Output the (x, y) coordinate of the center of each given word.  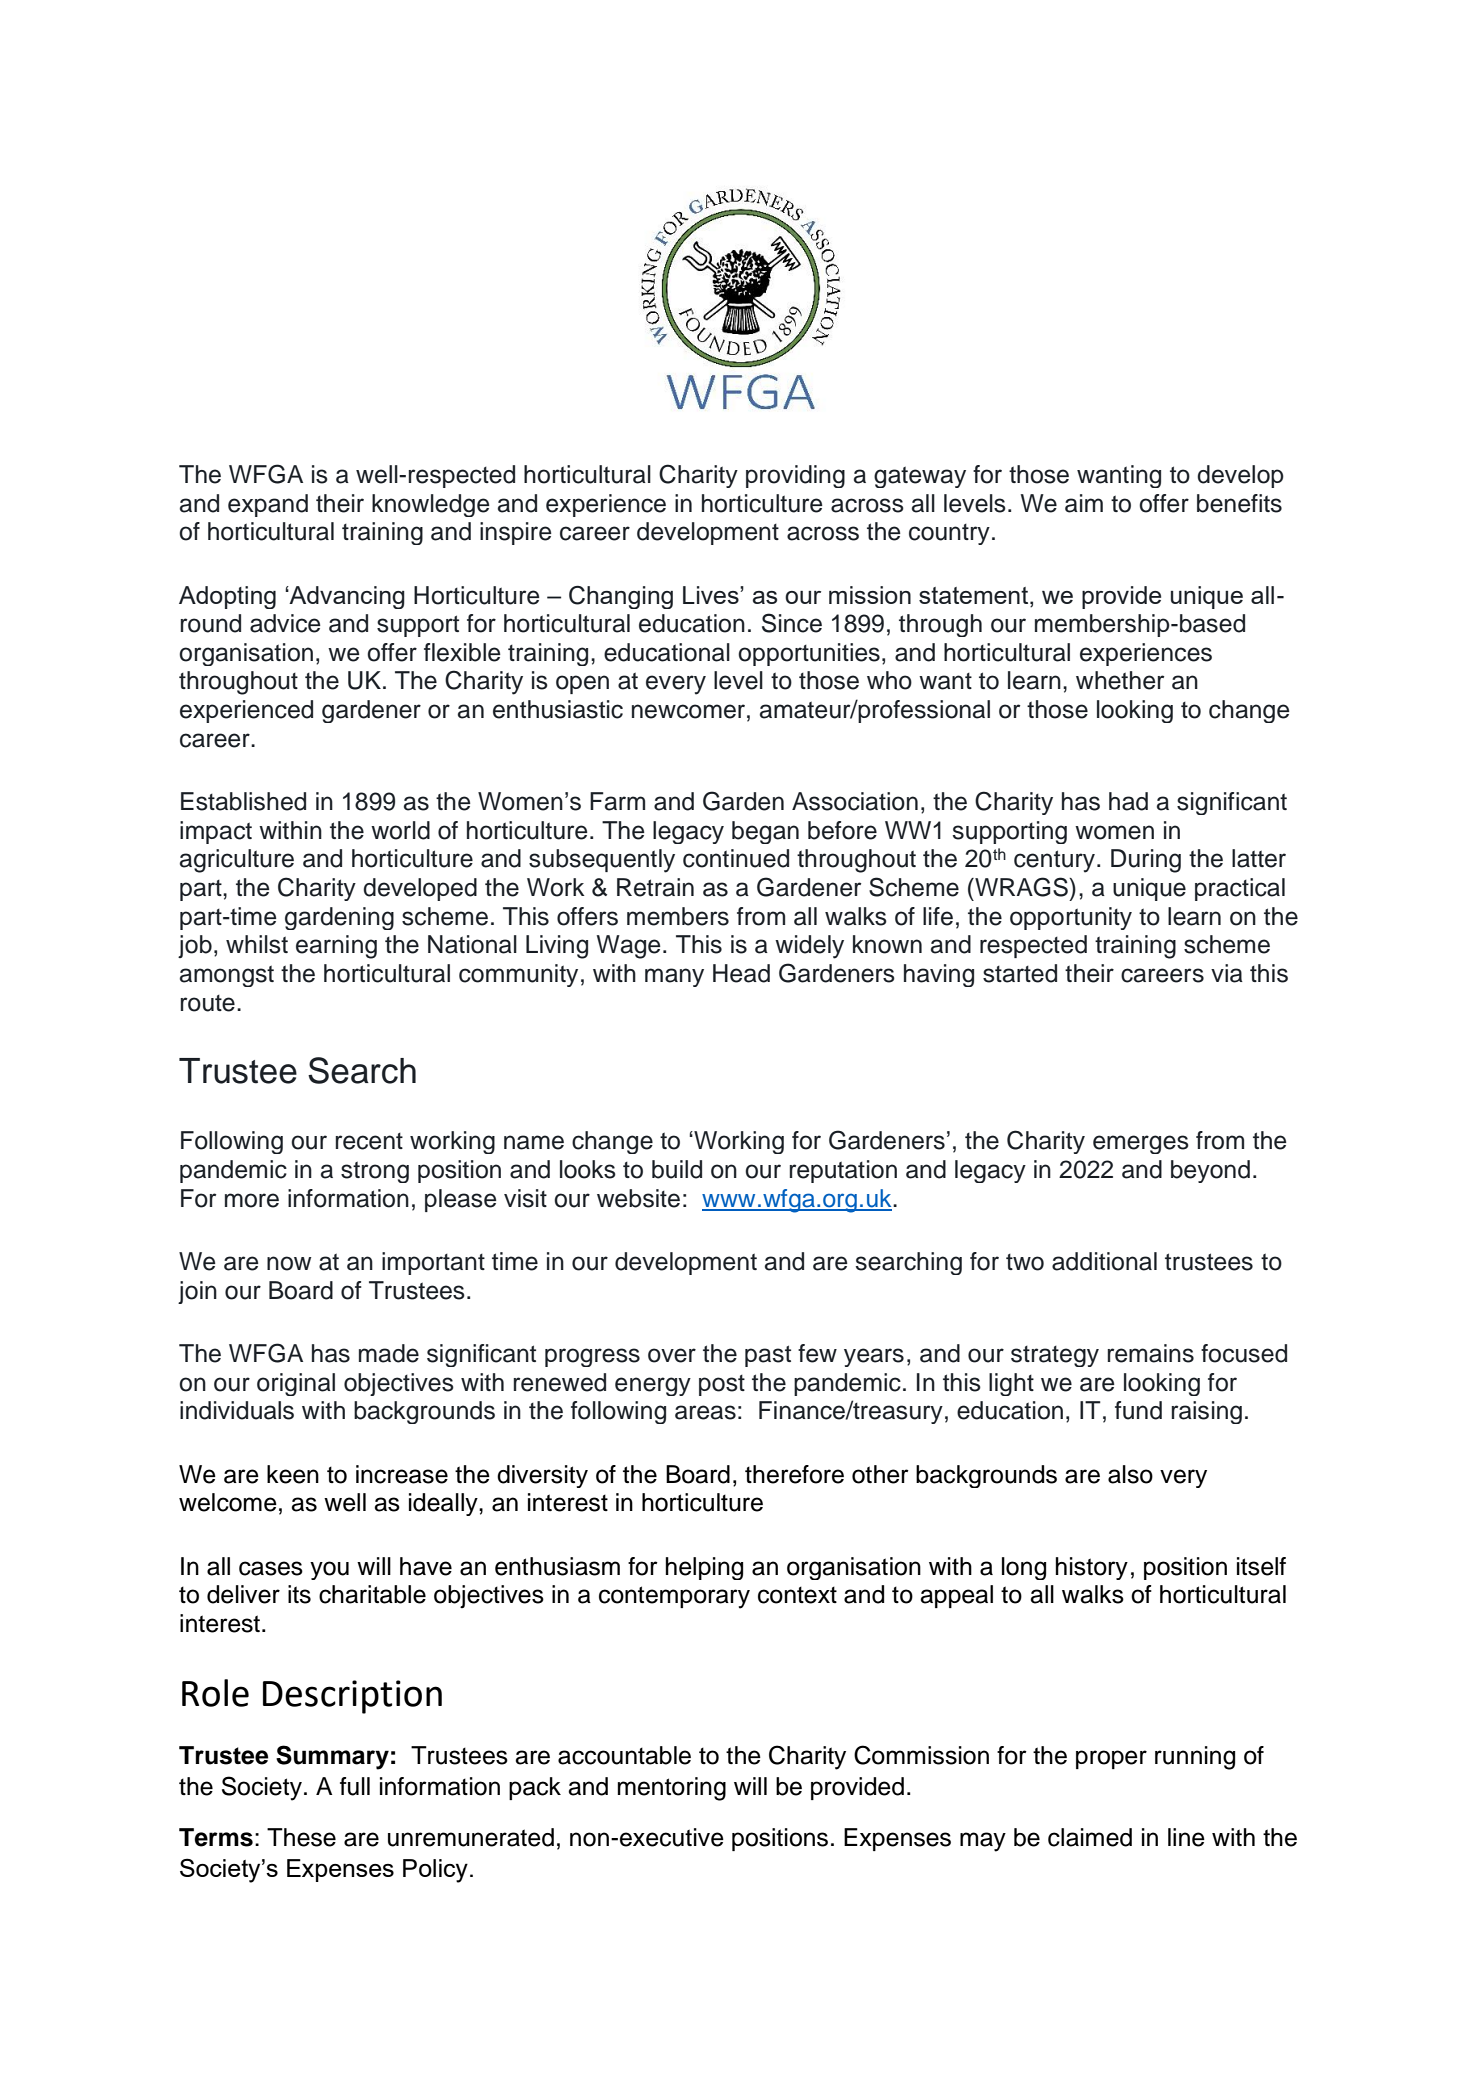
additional (1104, 1261)
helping (704, 1568)
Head (741, 973)
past (768, 1356)
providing (795, 476)
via (1227, 973)
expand (268, 505)
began (765, 832)
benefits (1239, 503)
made (389, 1353)
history (1092, 1568)
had (1128, 801)
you (329, 1570)
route (208, 1003)
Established (243, 801)
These (301, 1837)
